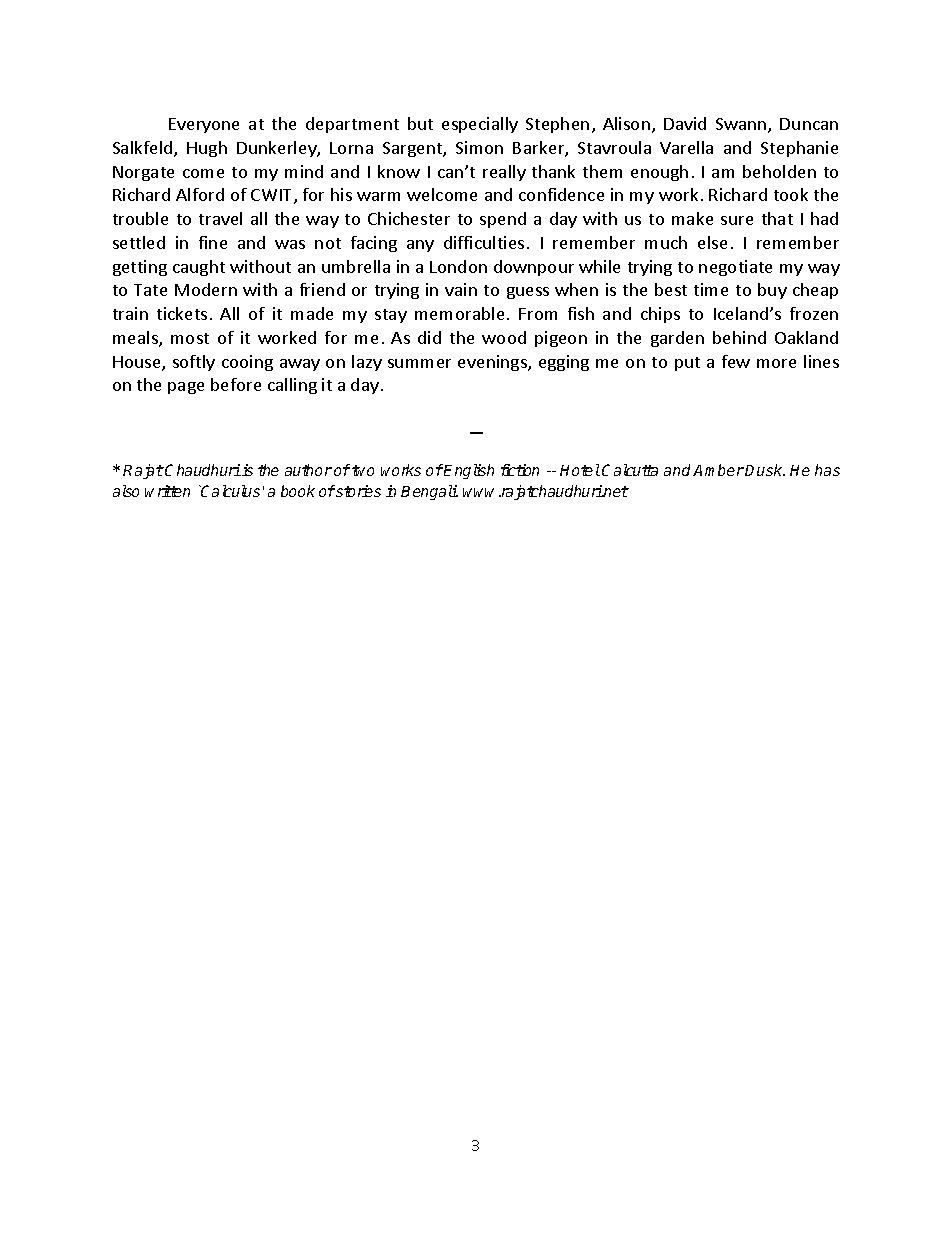  Describe the element at coordinates (459, 313) in the screenshot. I see `memorable` at that location.
